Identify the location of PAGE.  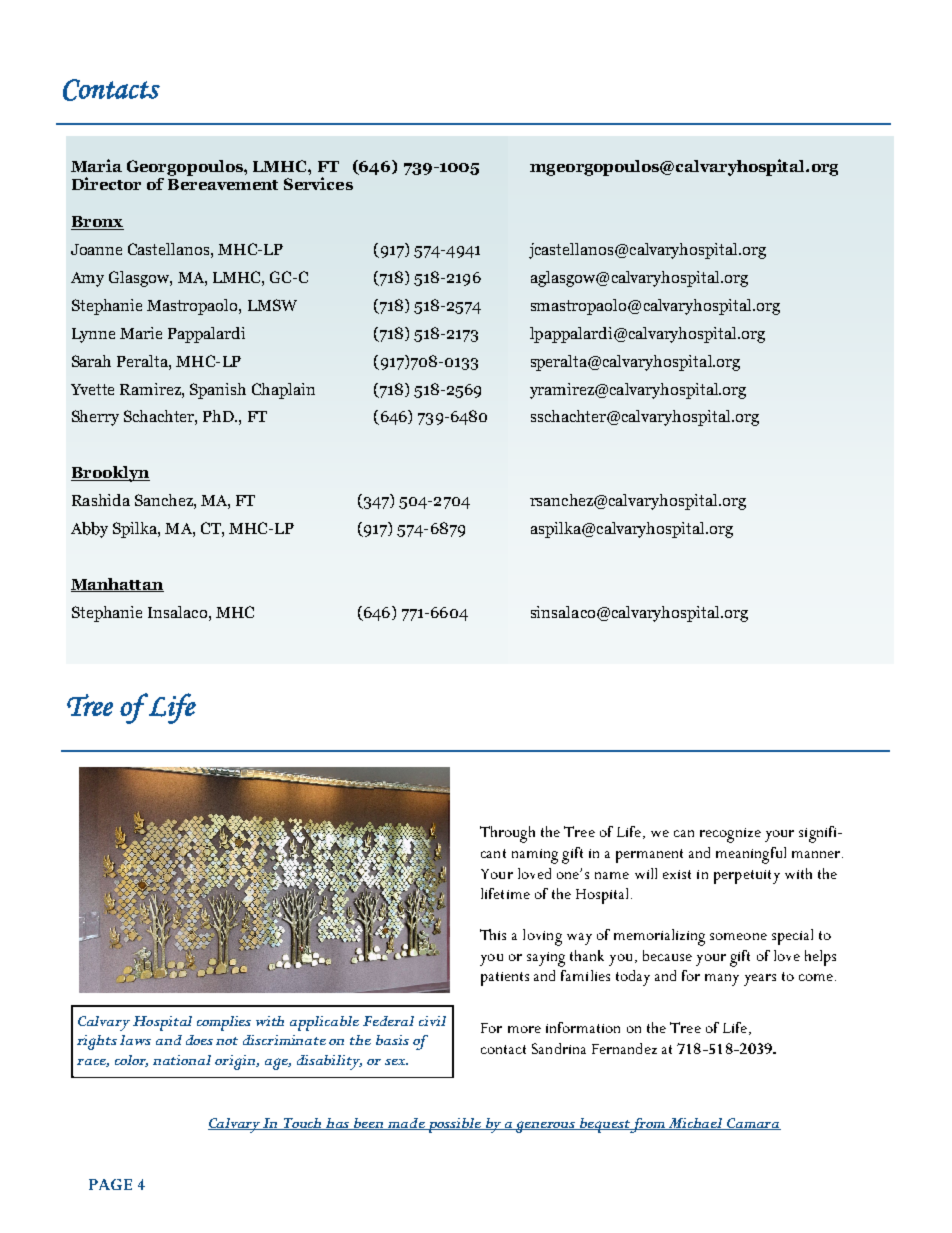
(110, 1184).
